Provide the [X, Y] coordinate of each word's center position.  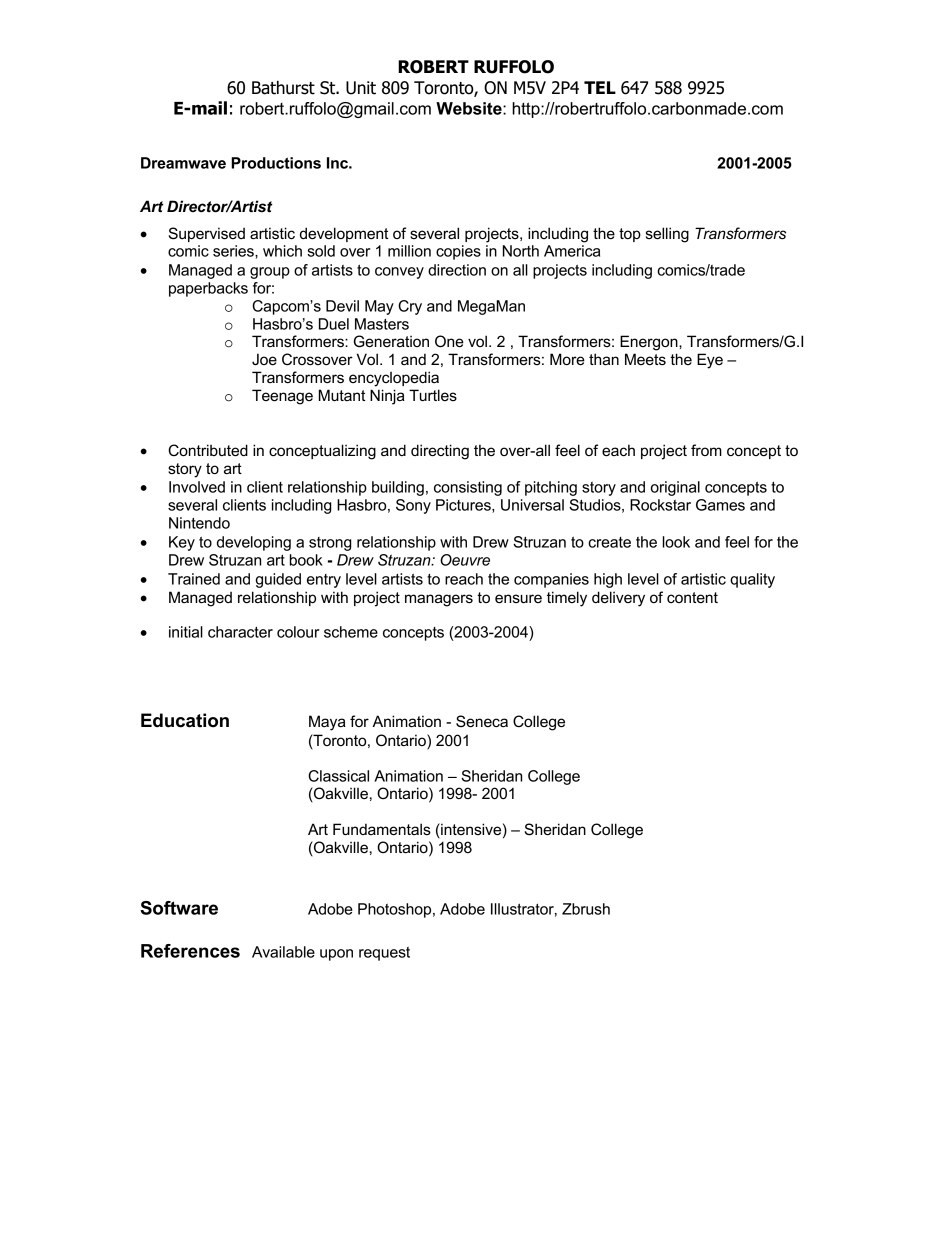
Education [185, 720]
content [692, 597]
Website [470, 108]
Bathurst [283, 88]
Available [283, 952]
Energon [650, 343]
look [676, 542]
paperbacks [208, 289]
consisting [468, 488]
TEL [600, 87]
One [449, 341]
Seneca [482, 721]
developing [254, 543]
